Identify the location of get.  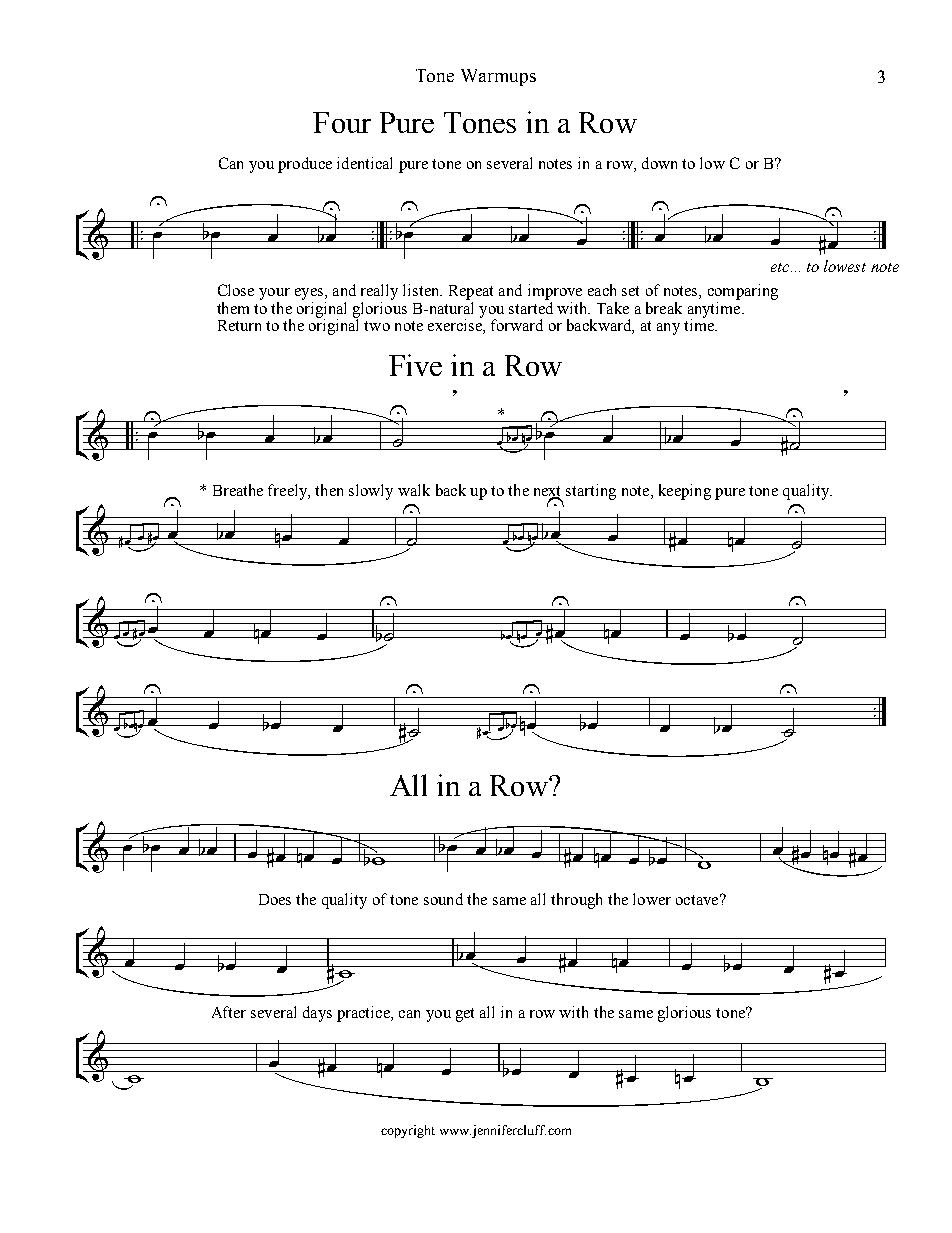
(465, 1015).
